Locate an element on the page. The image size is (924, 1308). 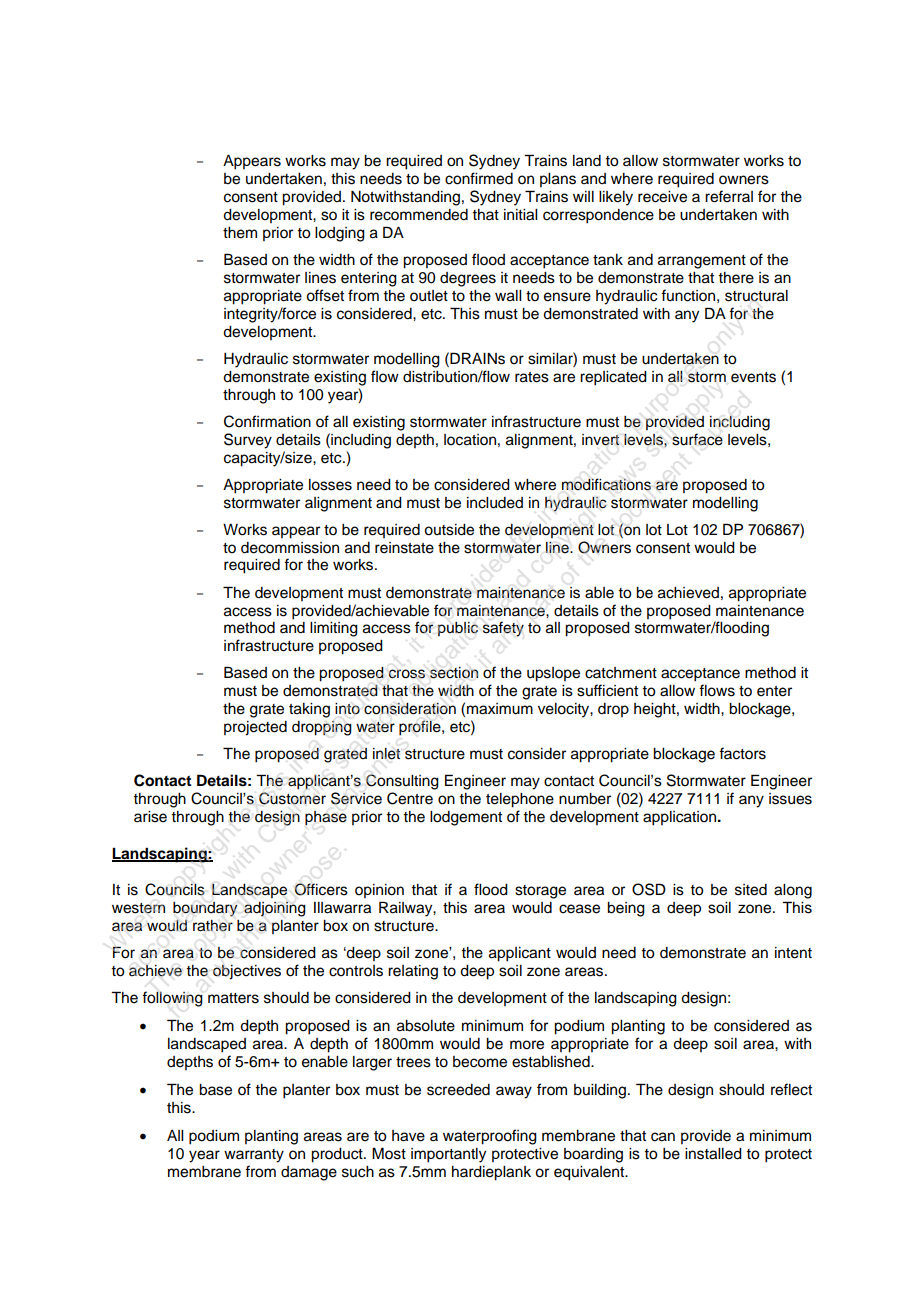
section is located at coordinates (454, 673).
